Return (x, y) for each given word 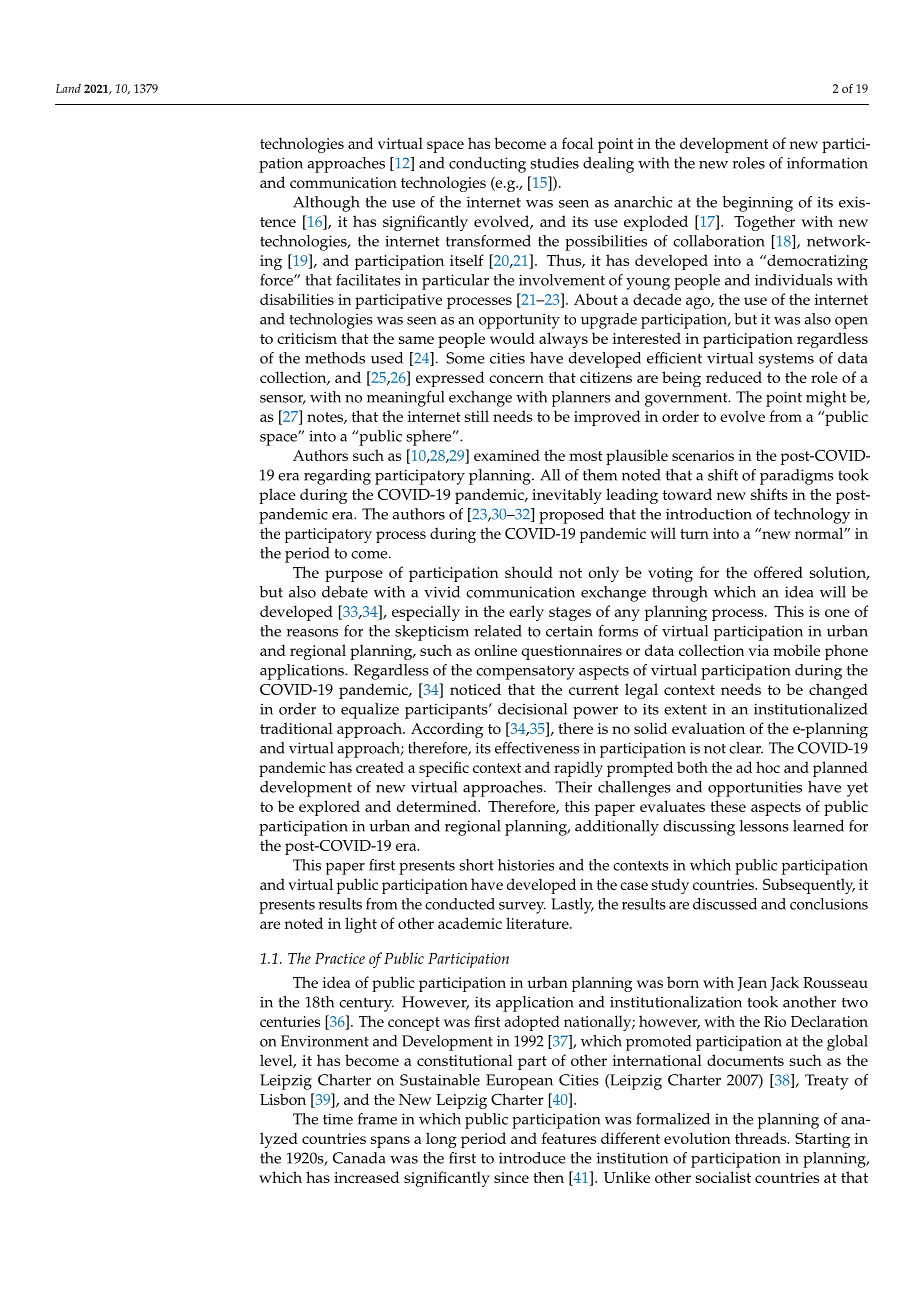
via (758, 650)
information (827, 163)
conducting (487, 165)
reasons (312, 633)
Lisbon (283, 1099)
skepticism (432, 633)
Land (68, 88)
